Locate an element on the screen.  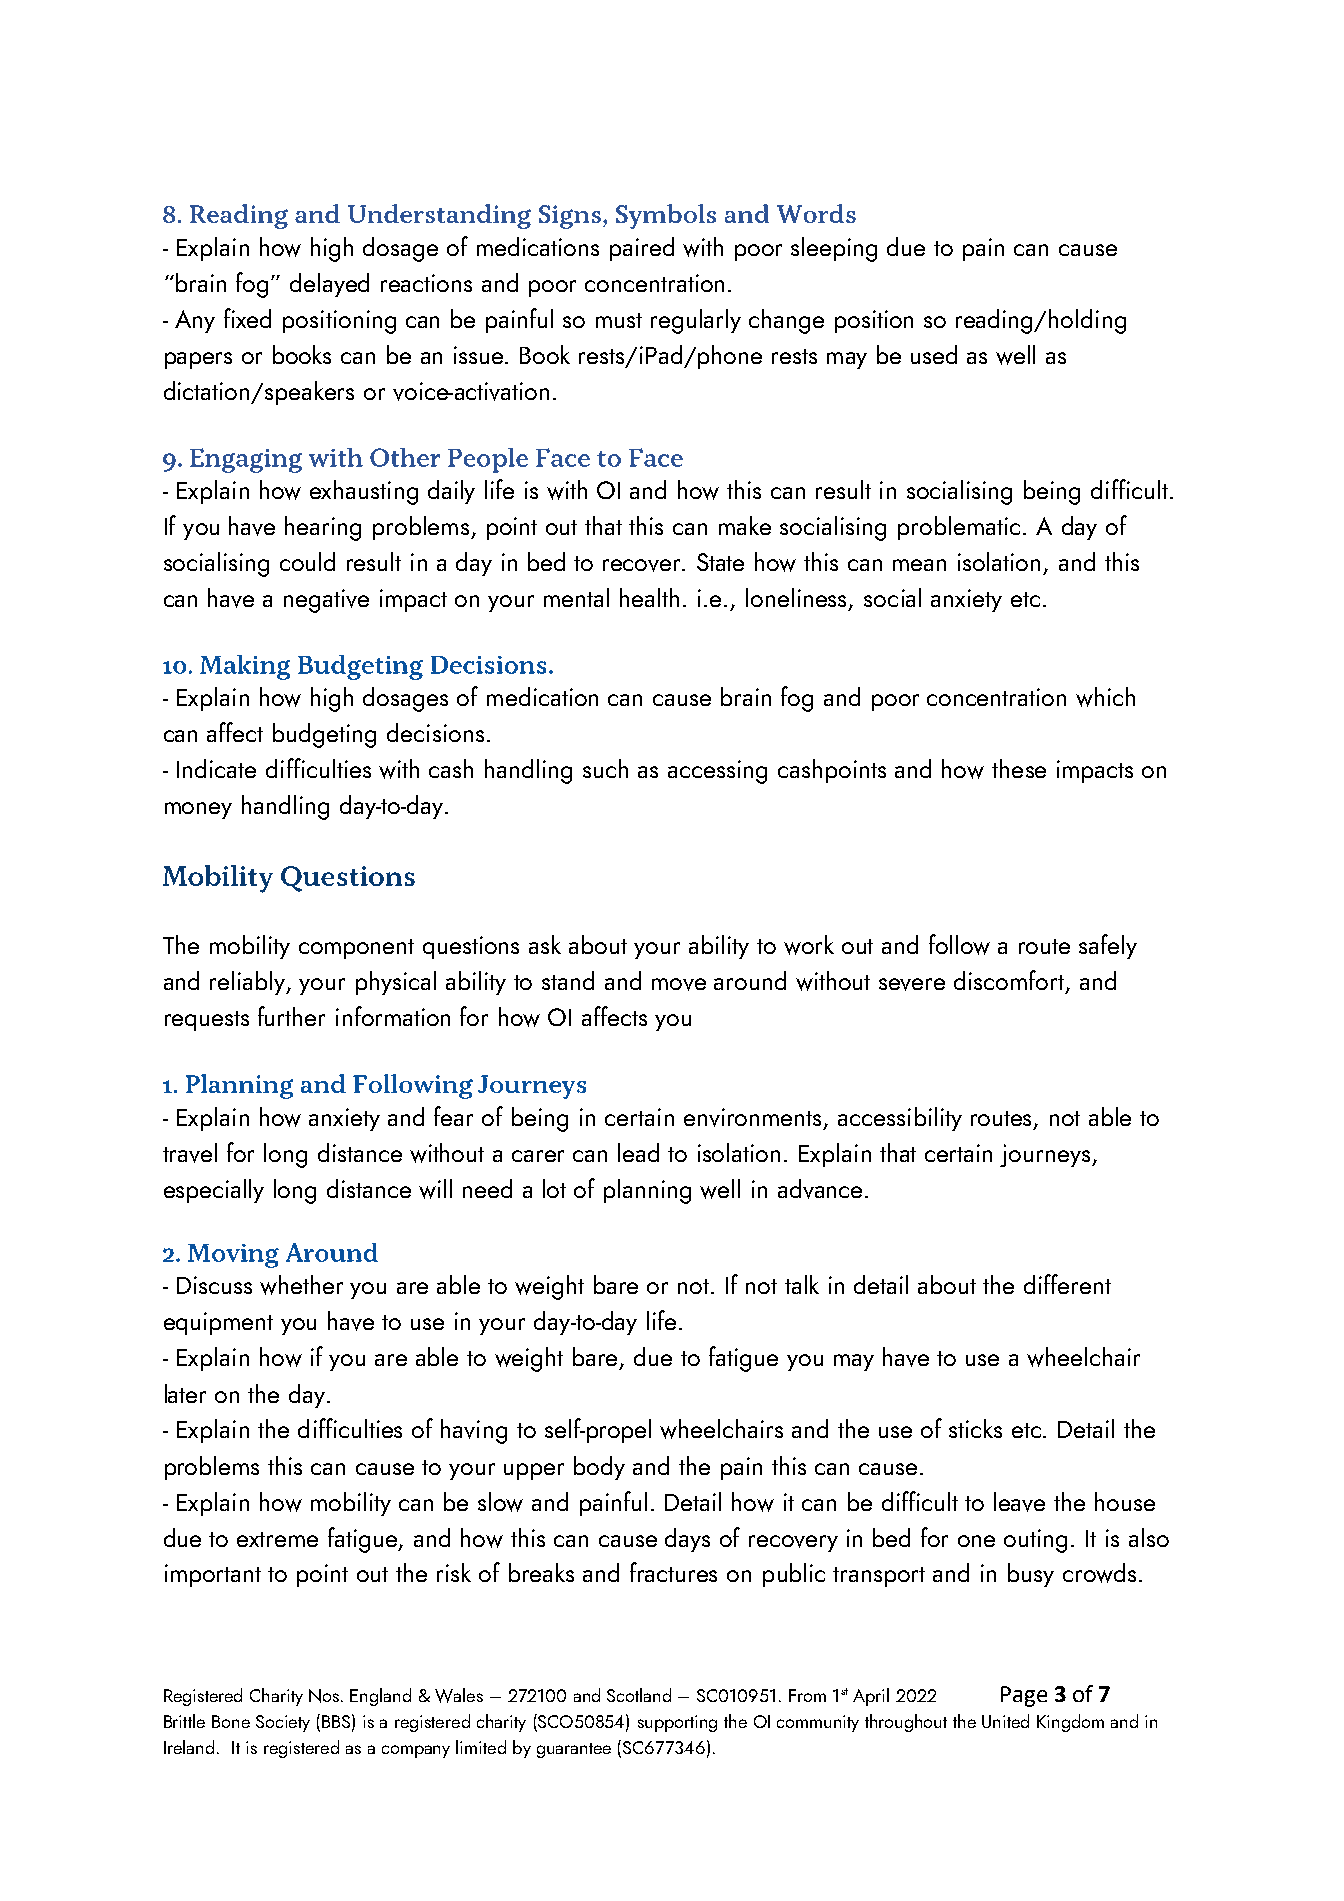
regularly is located at coordinates (696, 321).
